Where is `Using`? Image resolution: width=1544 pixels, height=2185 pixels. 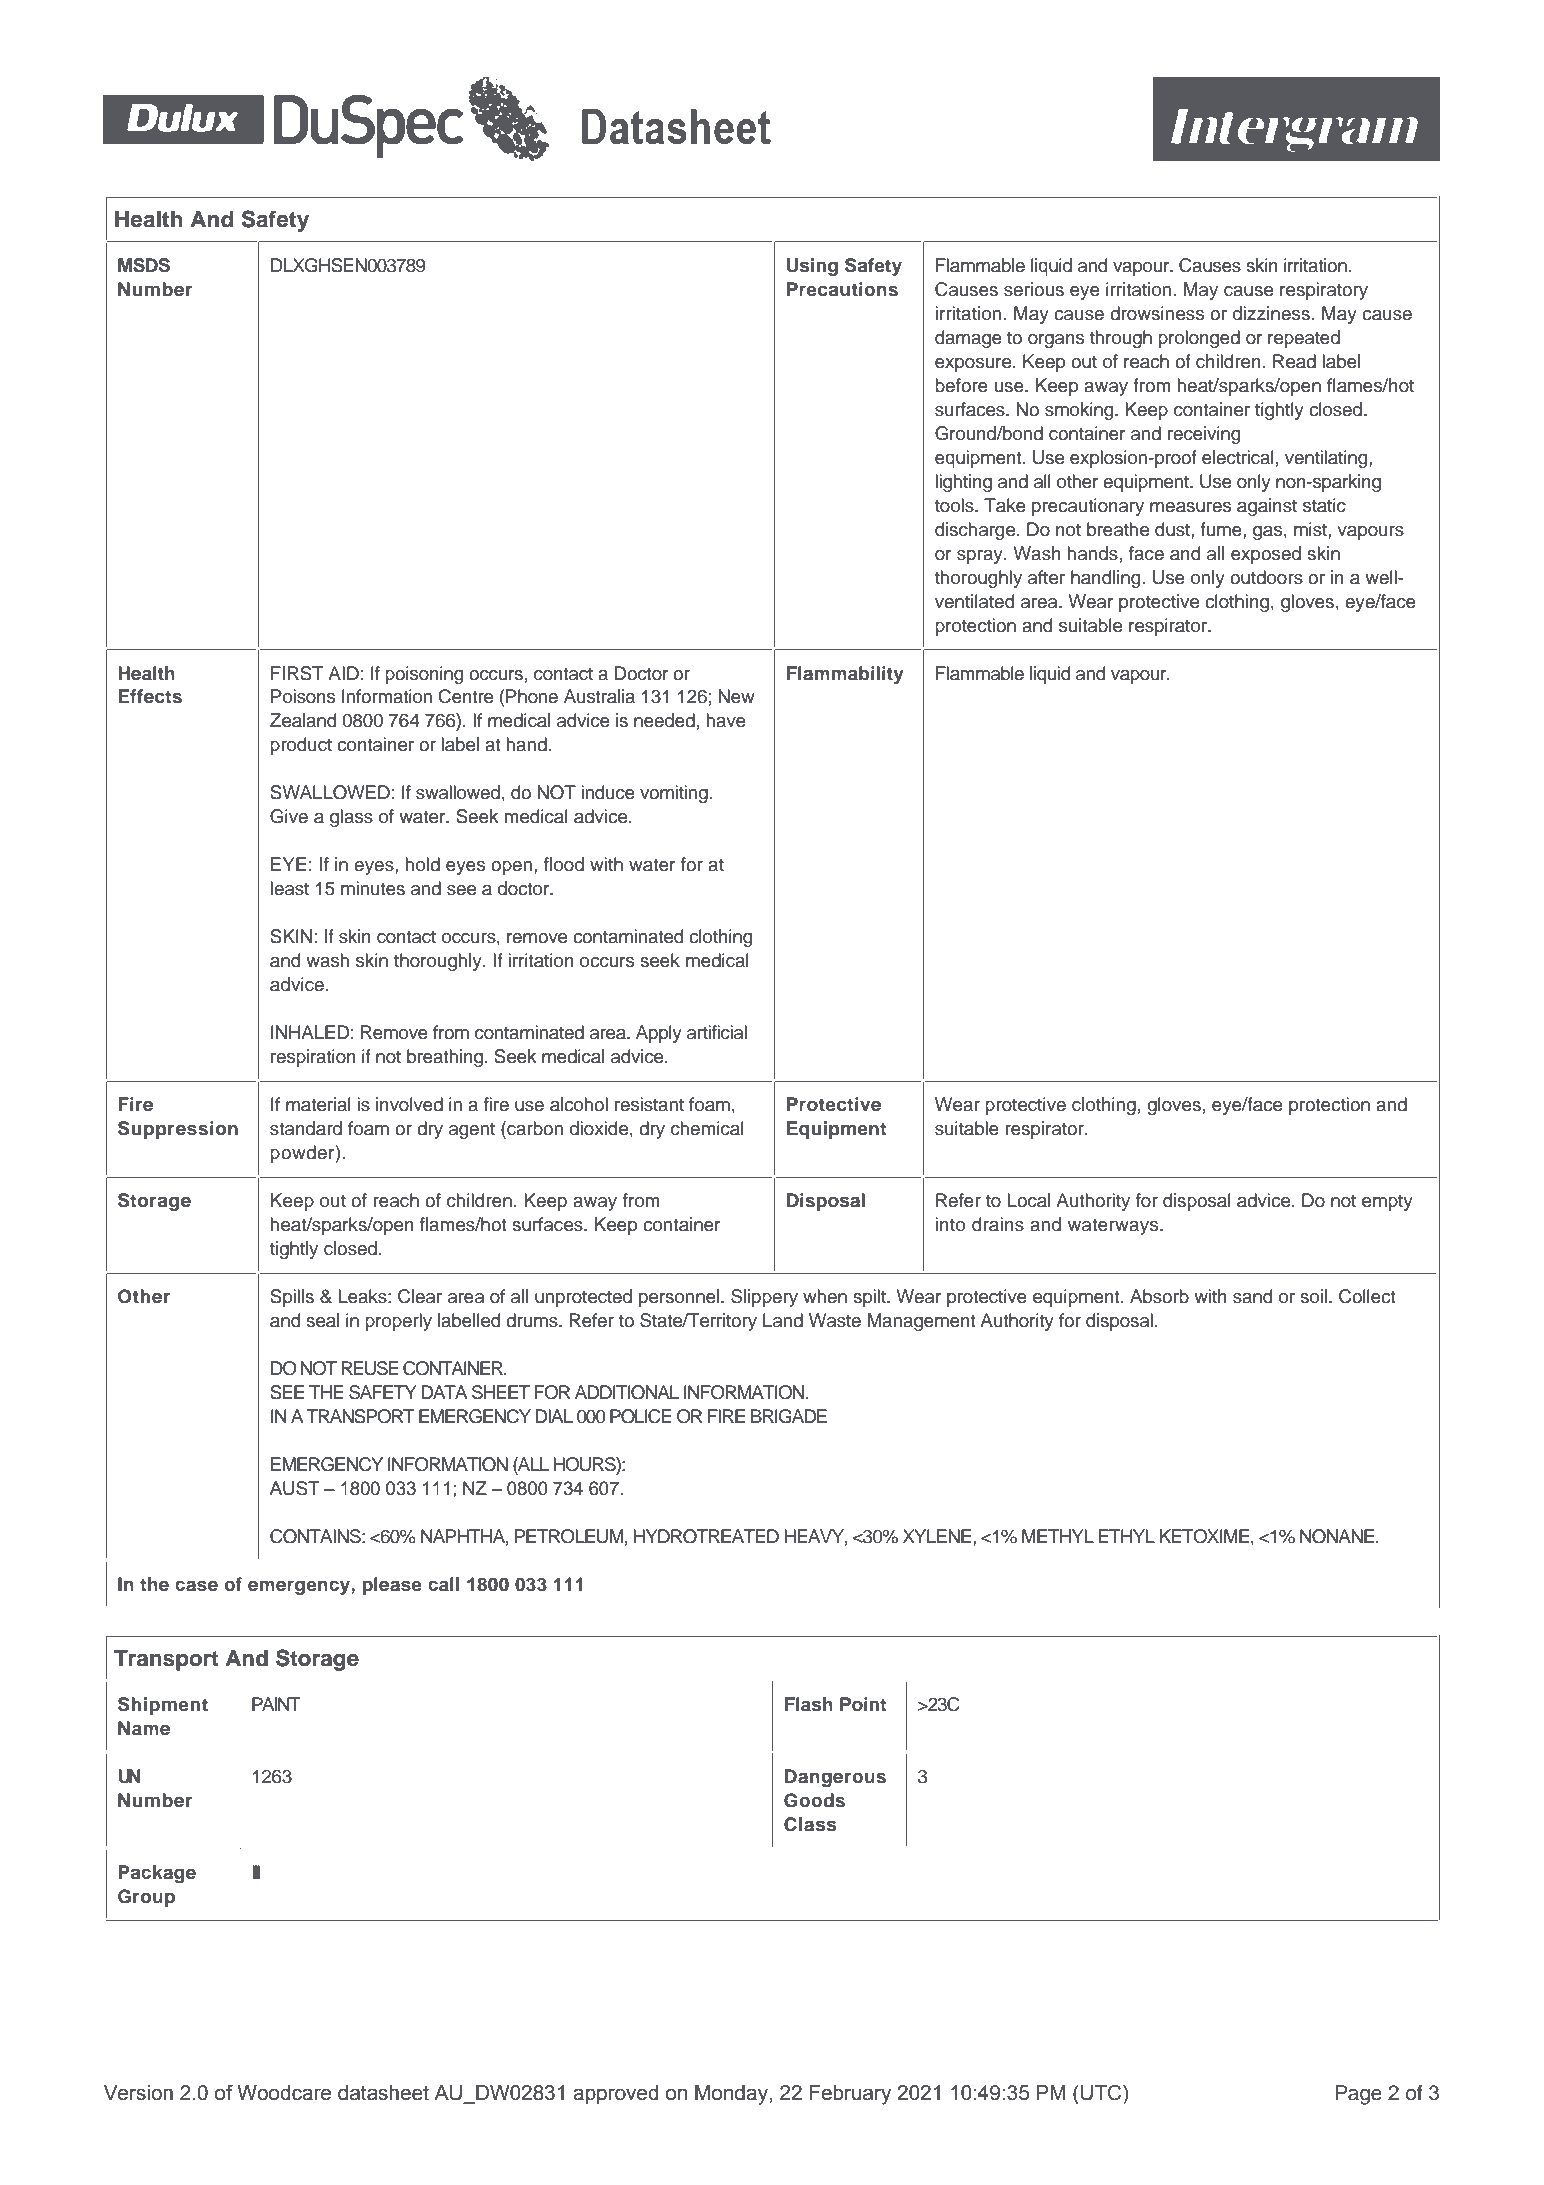 Using is located at coordinates (812, 267).
